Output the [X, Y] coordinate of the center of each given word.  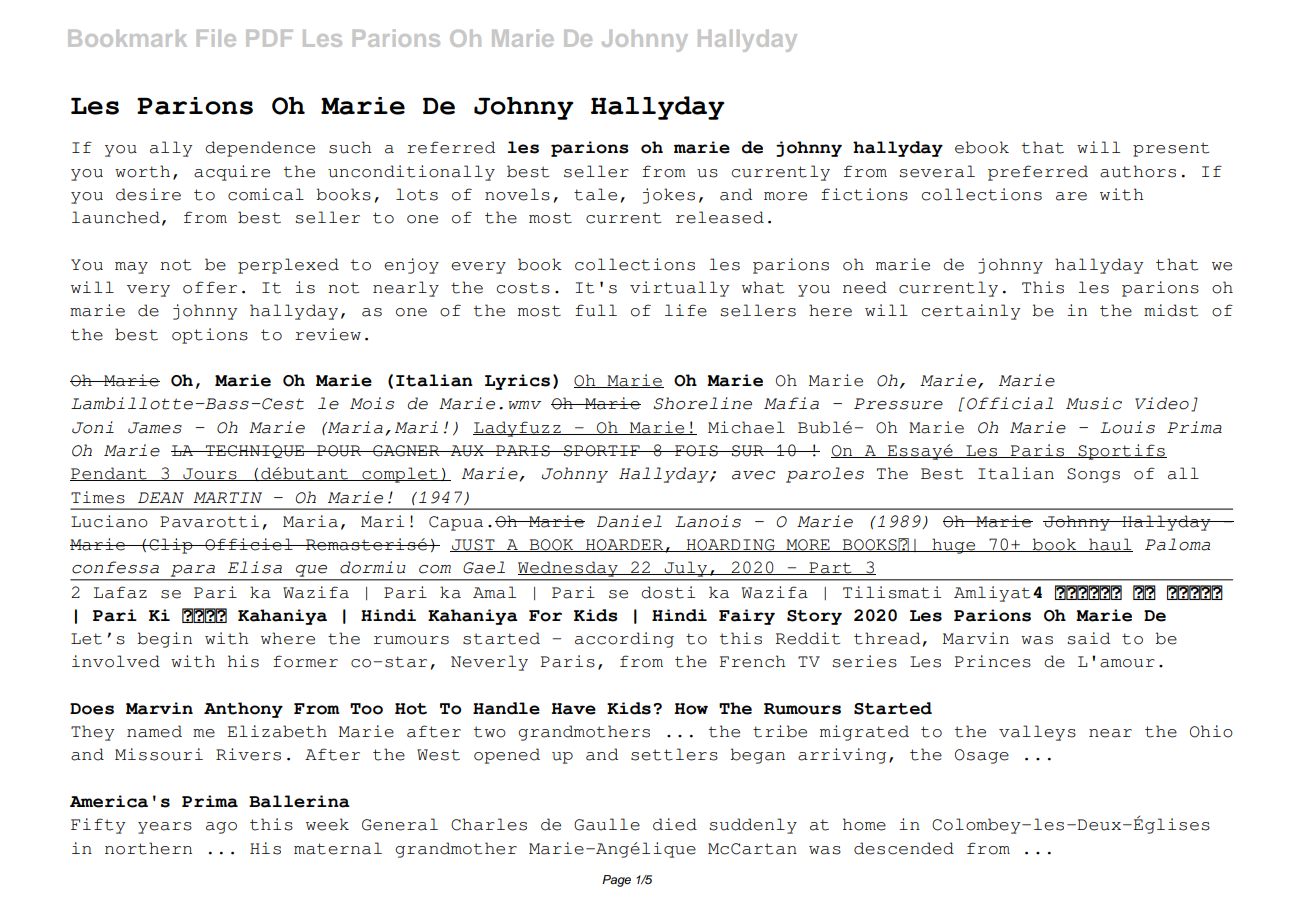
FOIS [696, 451]
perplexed [288, 266]
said [1088, 638]
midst [1171, 310]
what [763, 287]
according [624, 640]
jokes [669, 196]
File [216, 38]
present [1171, 149]
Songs [1093, 475]
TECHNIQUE [255, 451]
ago [221, 828]
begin [164, 640]
